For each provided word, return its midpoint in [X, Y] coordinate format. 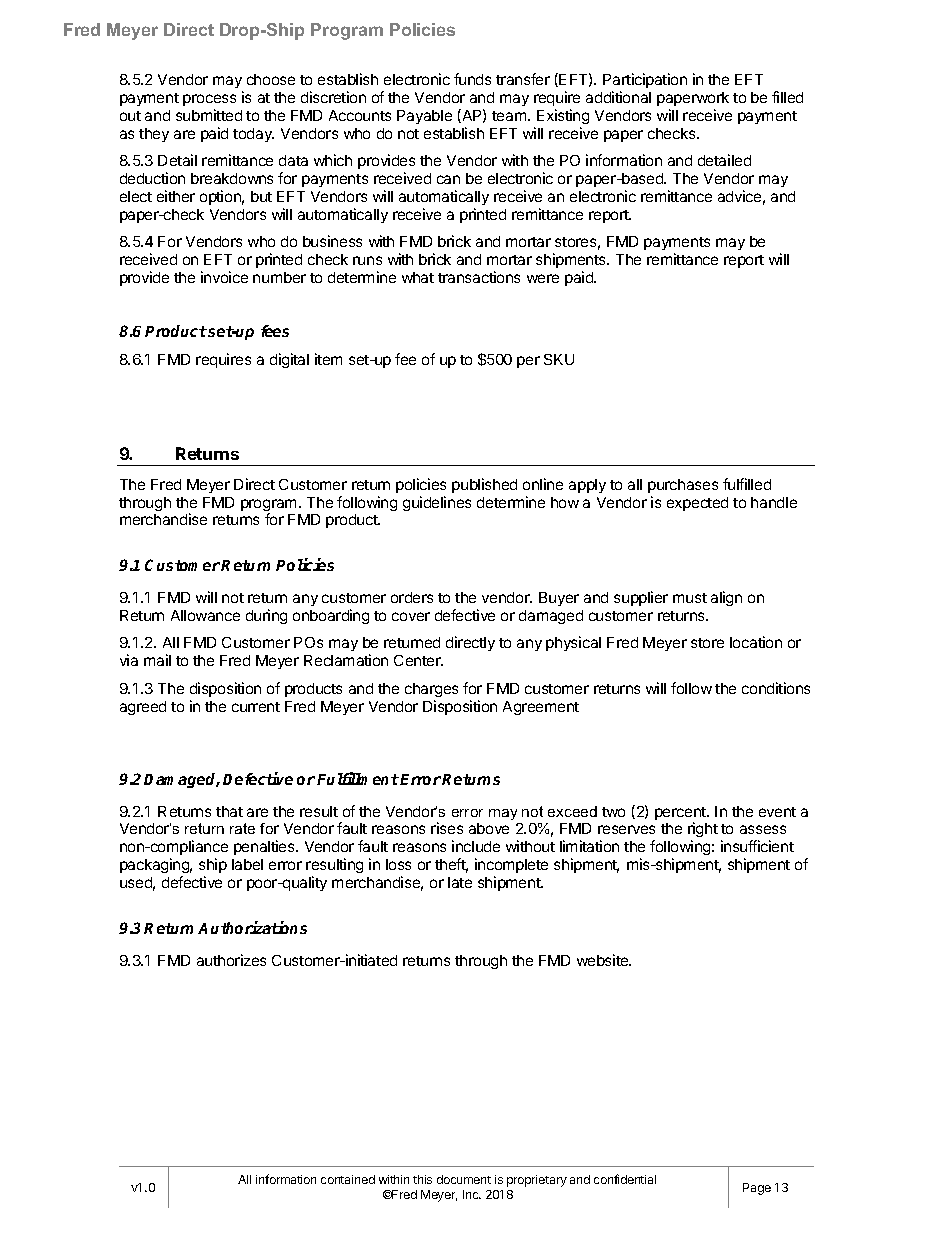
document [464, 1179]
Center [418, 660]
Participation [645, 80]
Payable [424, 117]
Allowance [205, 615]
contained [348, 1179]
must [690, 598]
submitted [209, 115]
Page [757, 1189]
